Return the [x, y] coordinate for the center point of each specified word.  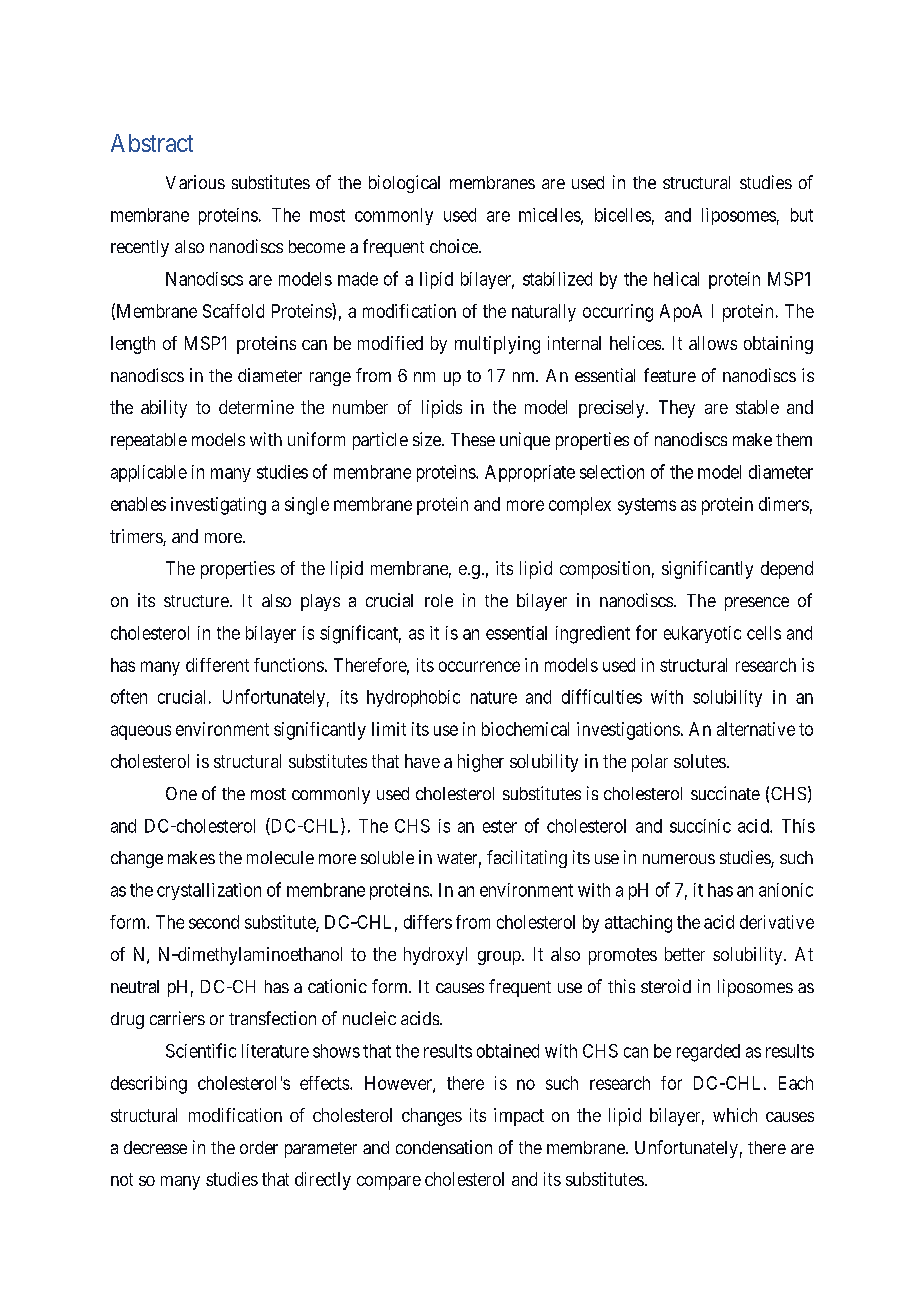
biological [404, 184]
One [181, 793]
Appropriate [530, 473]
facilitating [527, 859]
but [802, 215]
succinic [700, 826]
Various [195, 182]
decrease [155, 1147]
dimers [784, 504]
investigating [218, 506]
